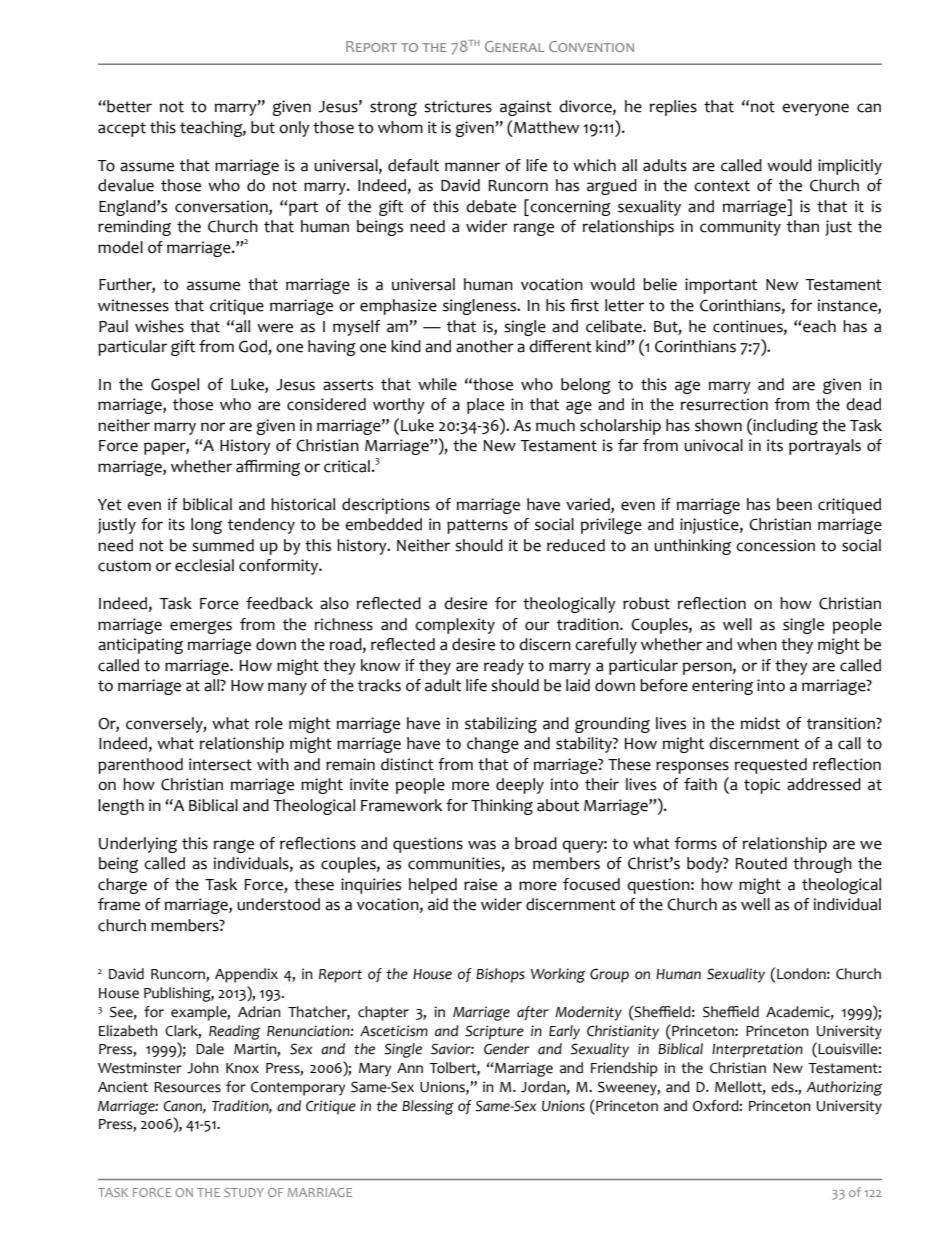  What do you see at coordinates (428, 1107) in the document?
I see `Blessing` at bounding box center [428, 1107].
